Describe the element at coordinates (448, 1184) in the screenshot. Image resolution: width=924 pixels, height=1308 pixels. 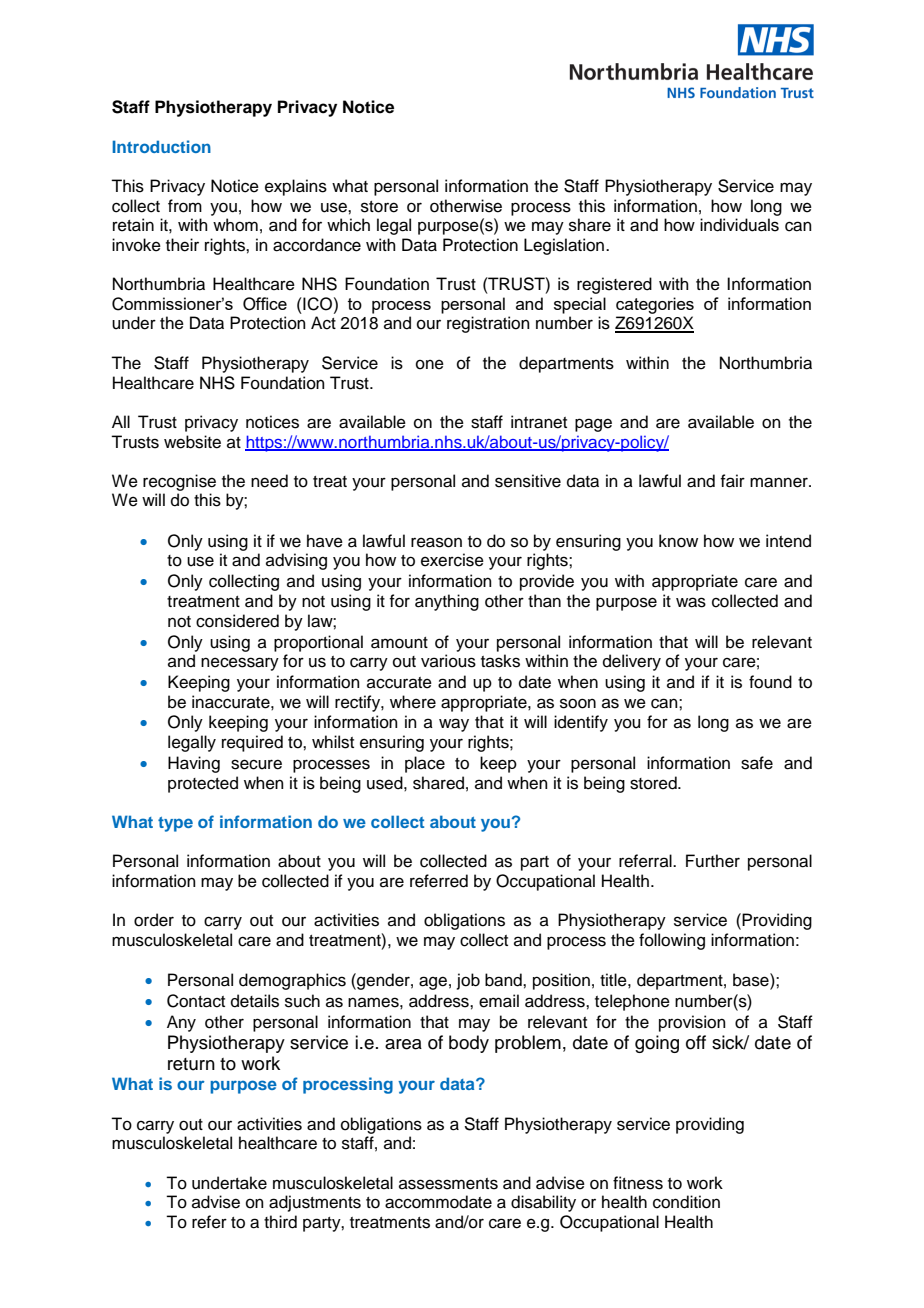
I see `assessments` at that location.
